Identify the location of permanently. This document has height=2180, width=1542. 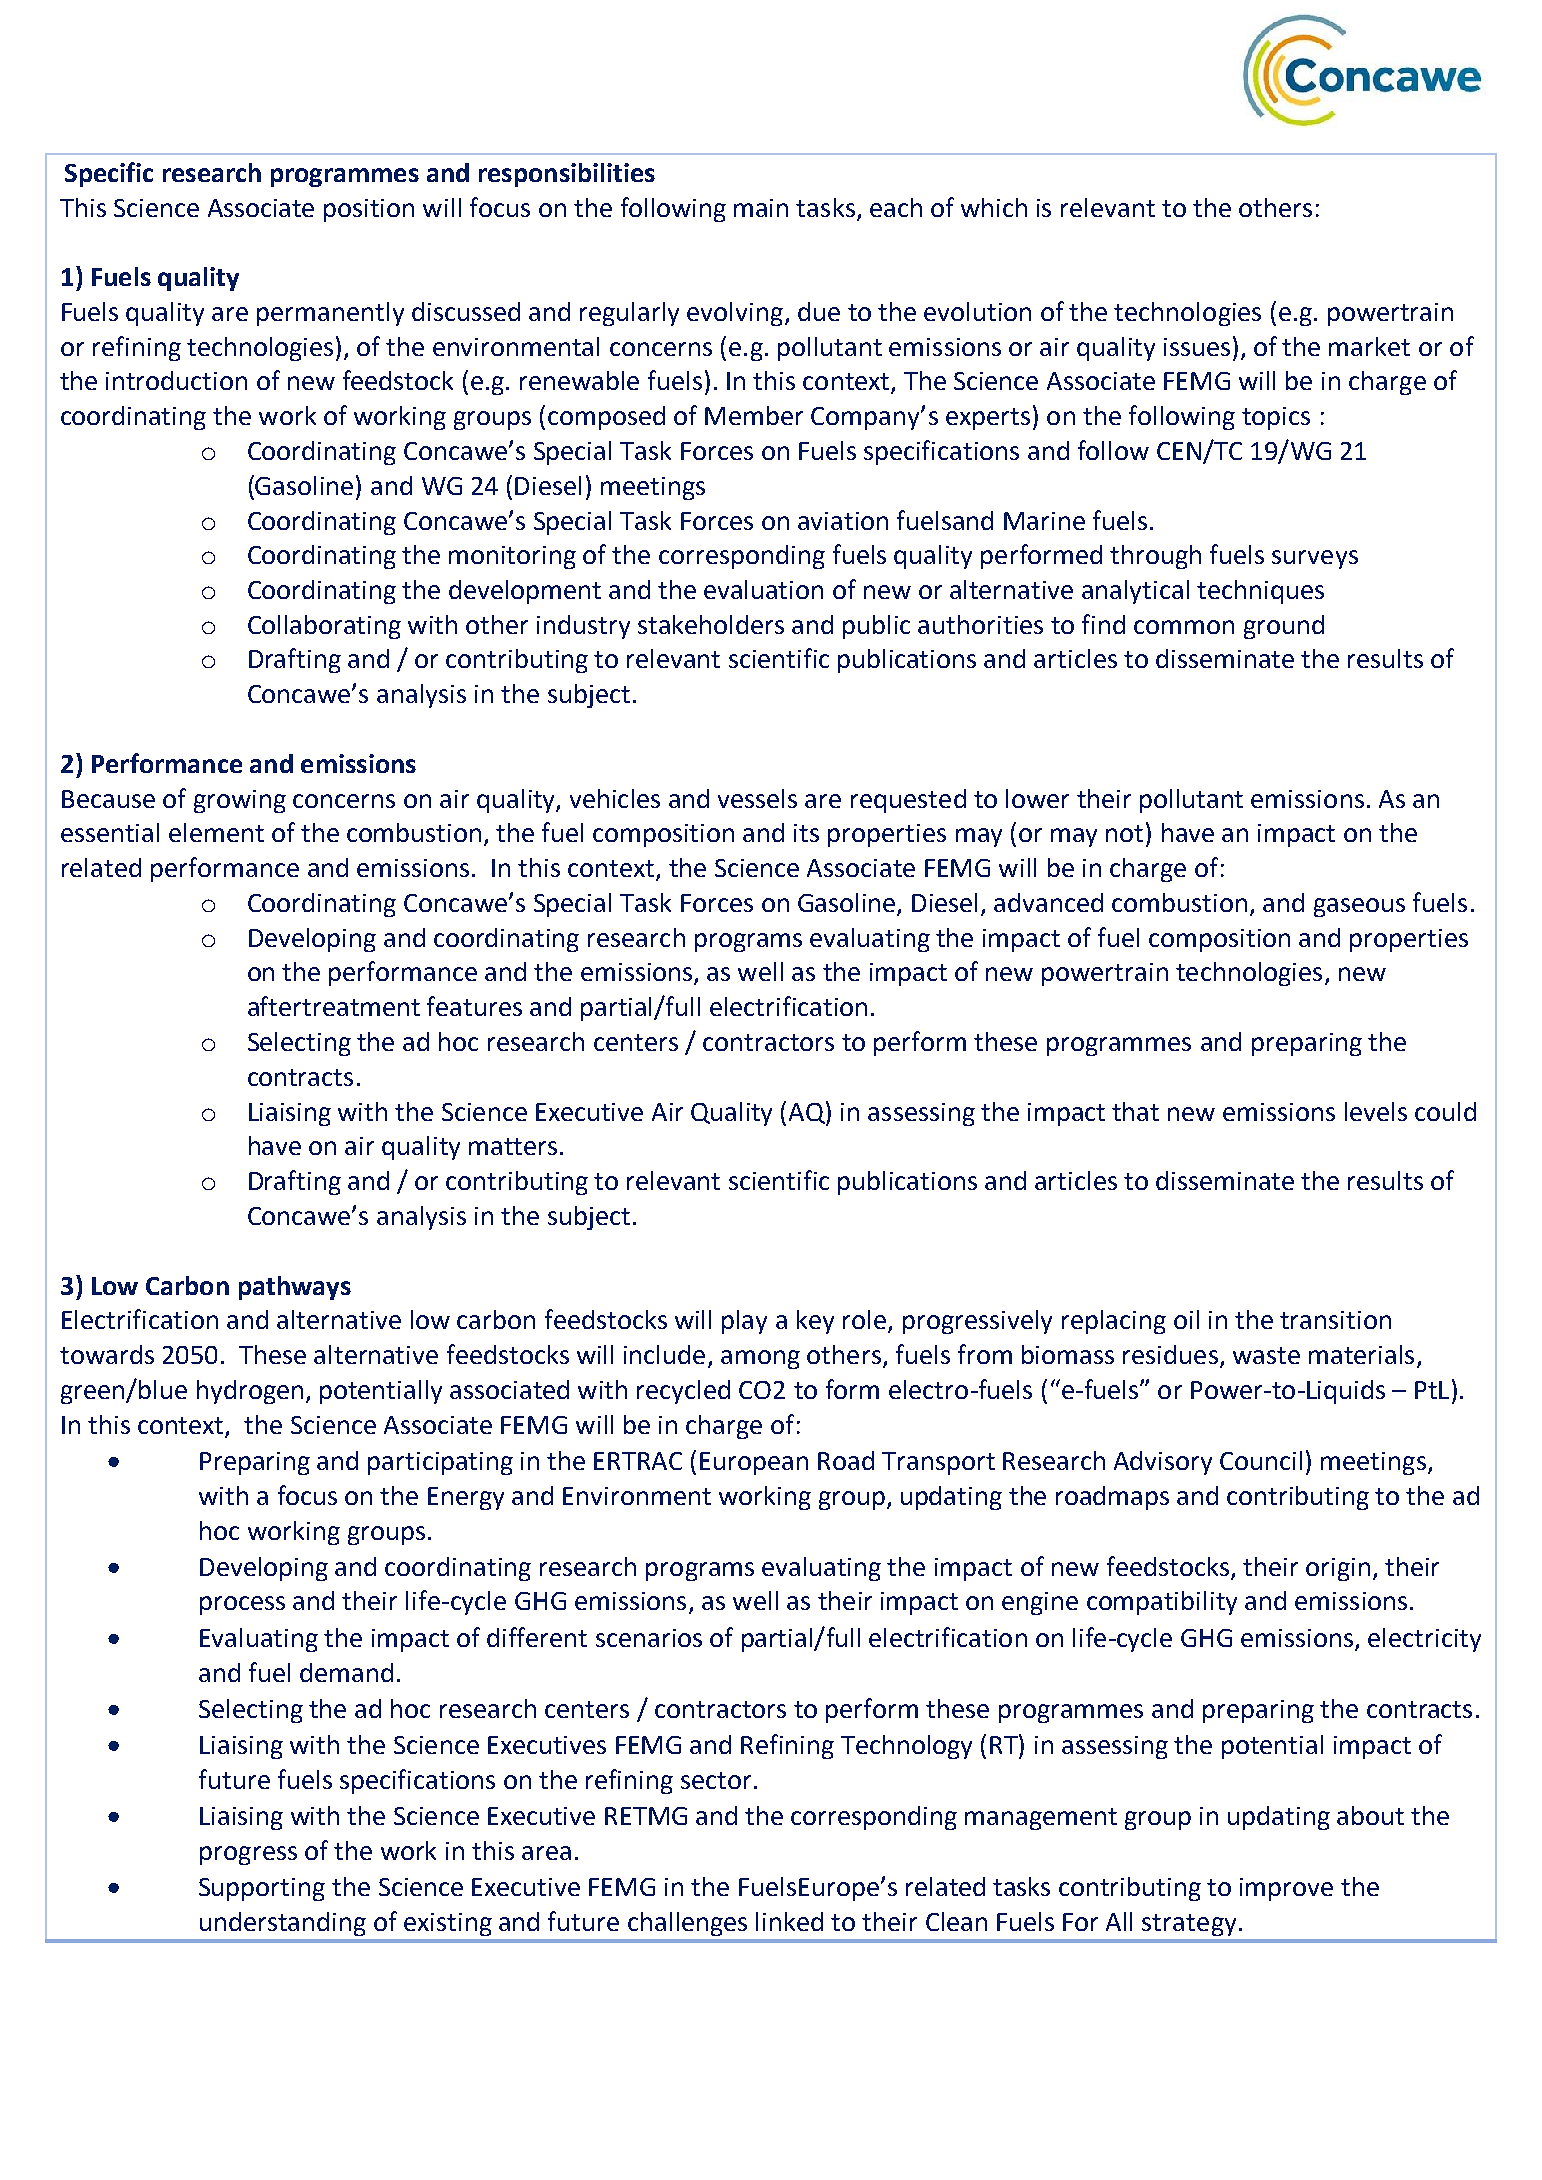
(330, 314).
